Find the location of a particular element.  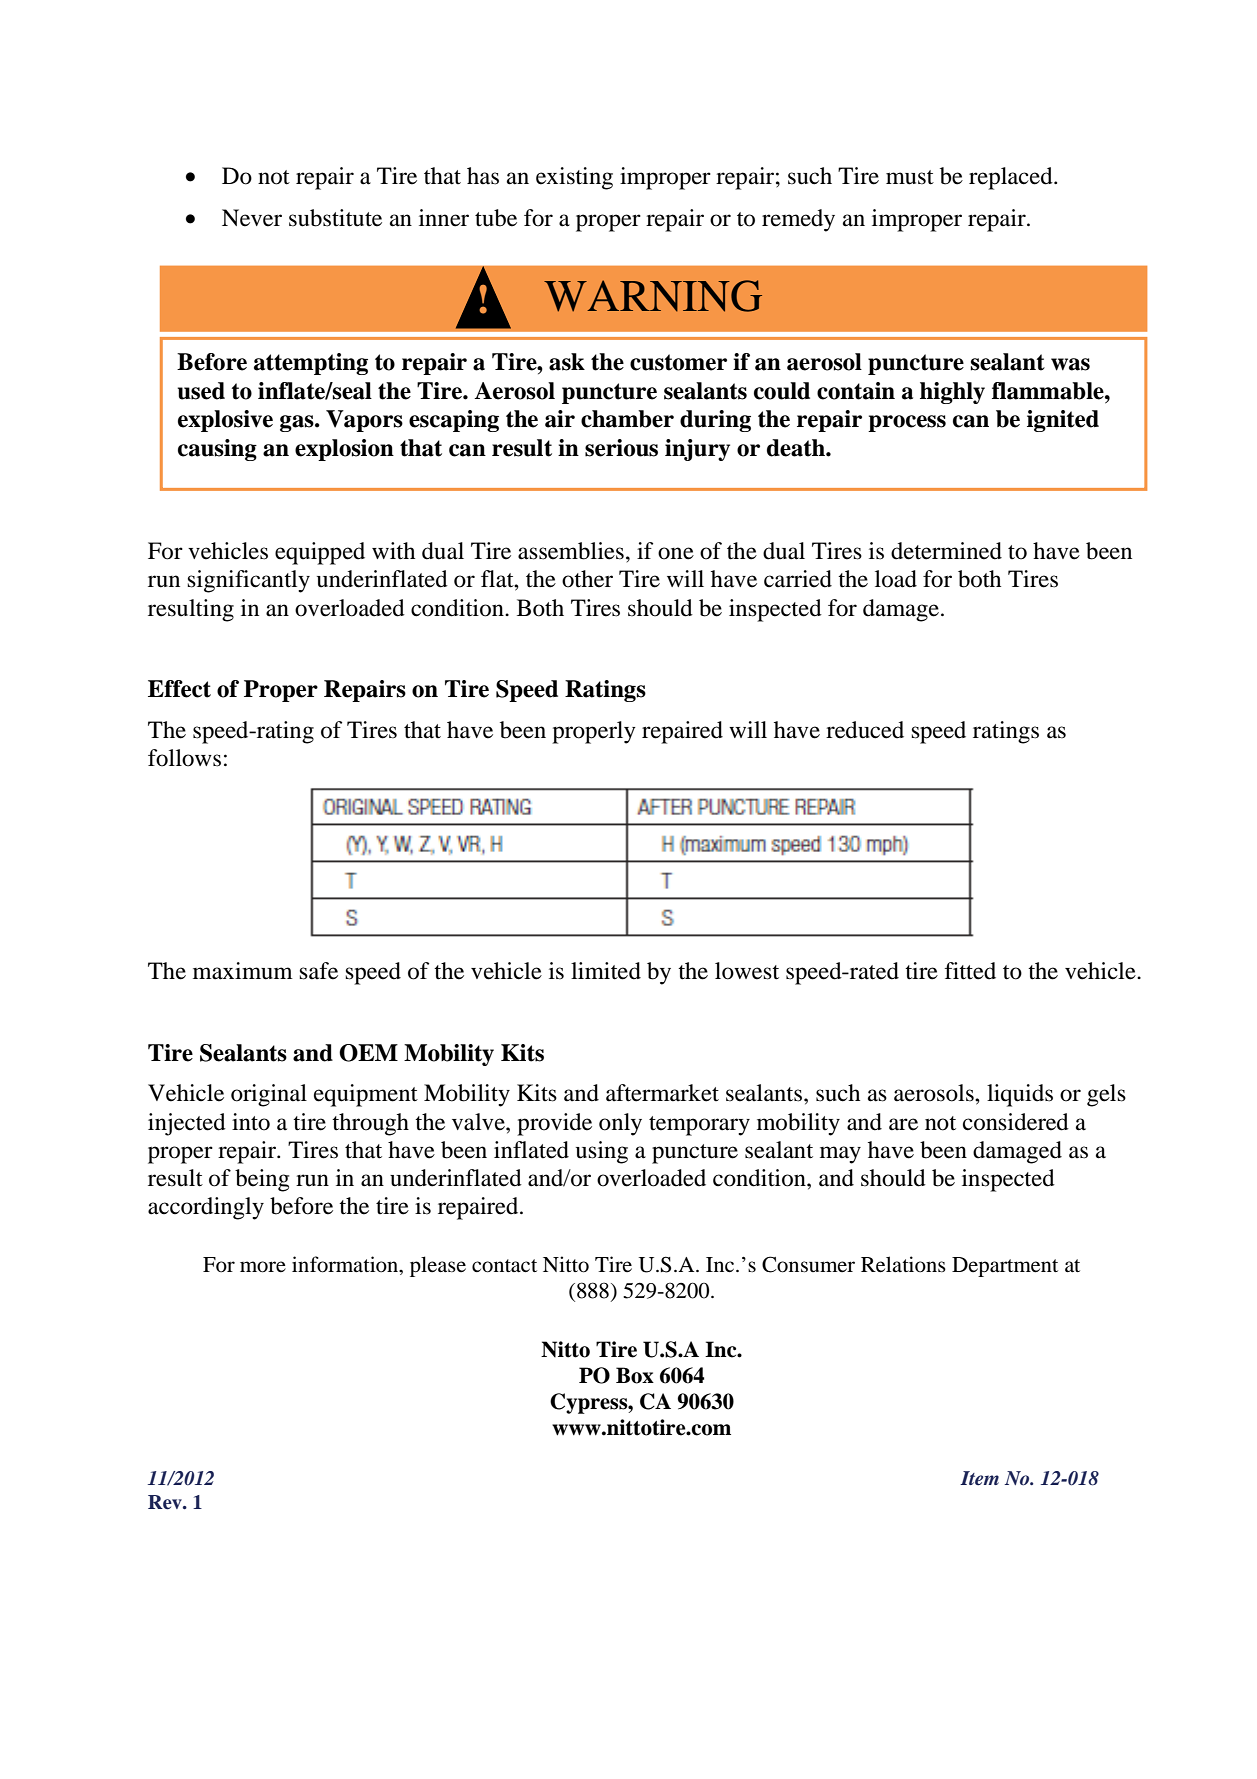

replaced is located at coordinates (1012, 178).
